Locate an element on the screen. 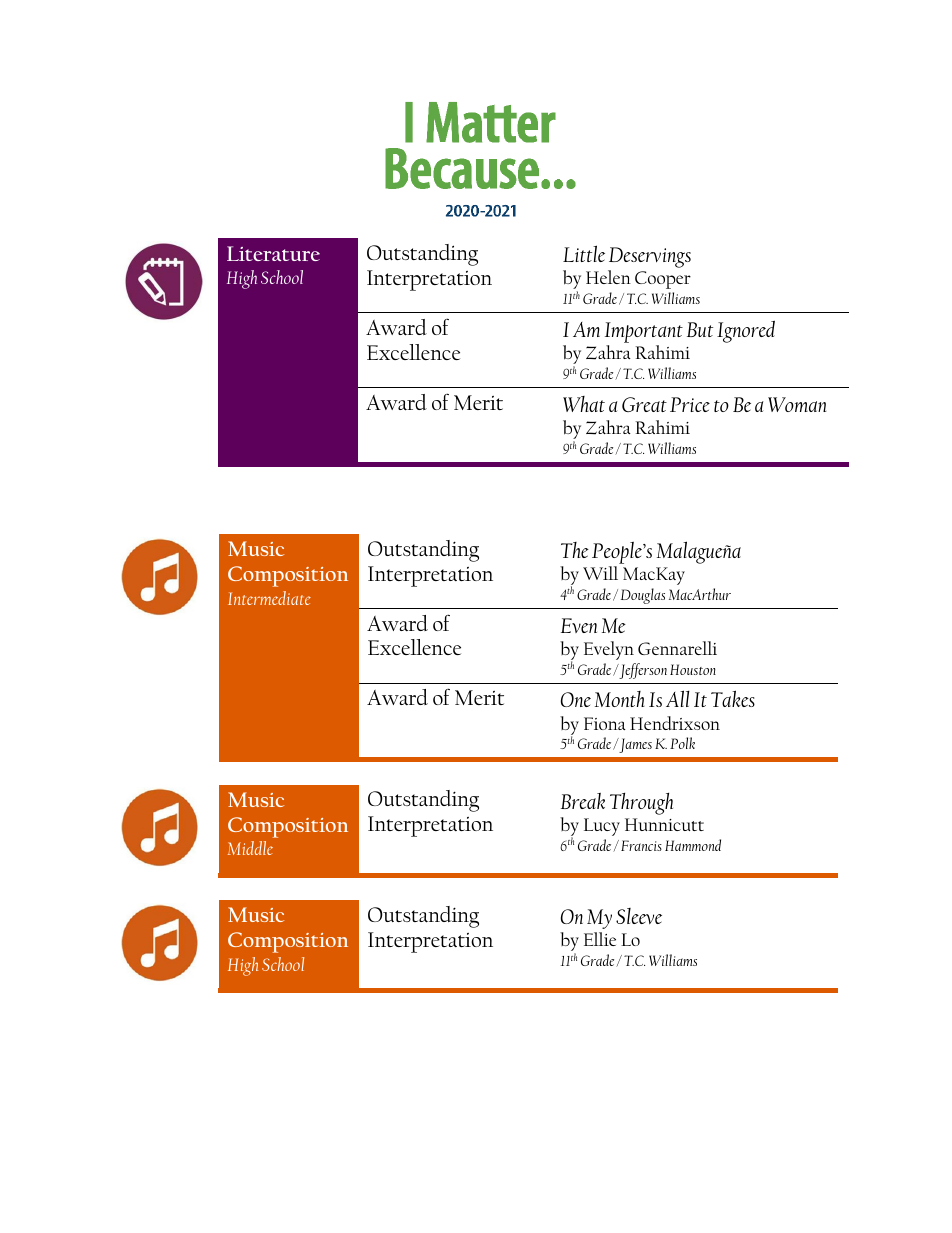 The image size is (952, 1233). Literature is located at coordinates (273, 253).
